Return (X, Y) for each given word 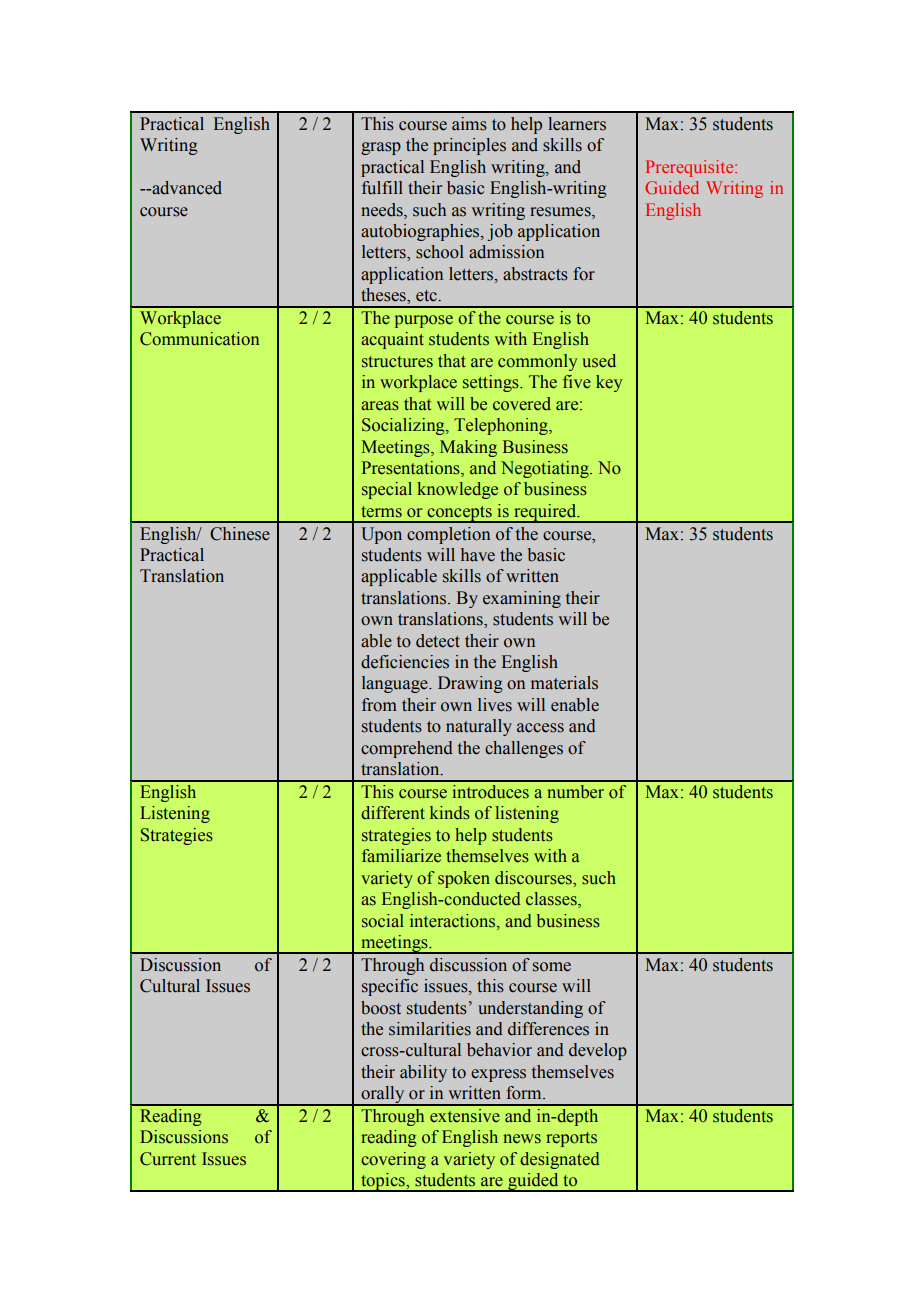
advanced (186, 188)
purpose (424, 321)
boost (381, 1008)
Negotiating (546, 469)
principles (469, 146)
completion (448, 535)
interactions (454, 921)
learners (577, 124)
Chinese (240, 534)
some (552, 967)
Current (168, 1159)
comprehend (407, 749)
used (599, 361)
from (379, 705)
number (575, 792)
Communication (199, 339)
